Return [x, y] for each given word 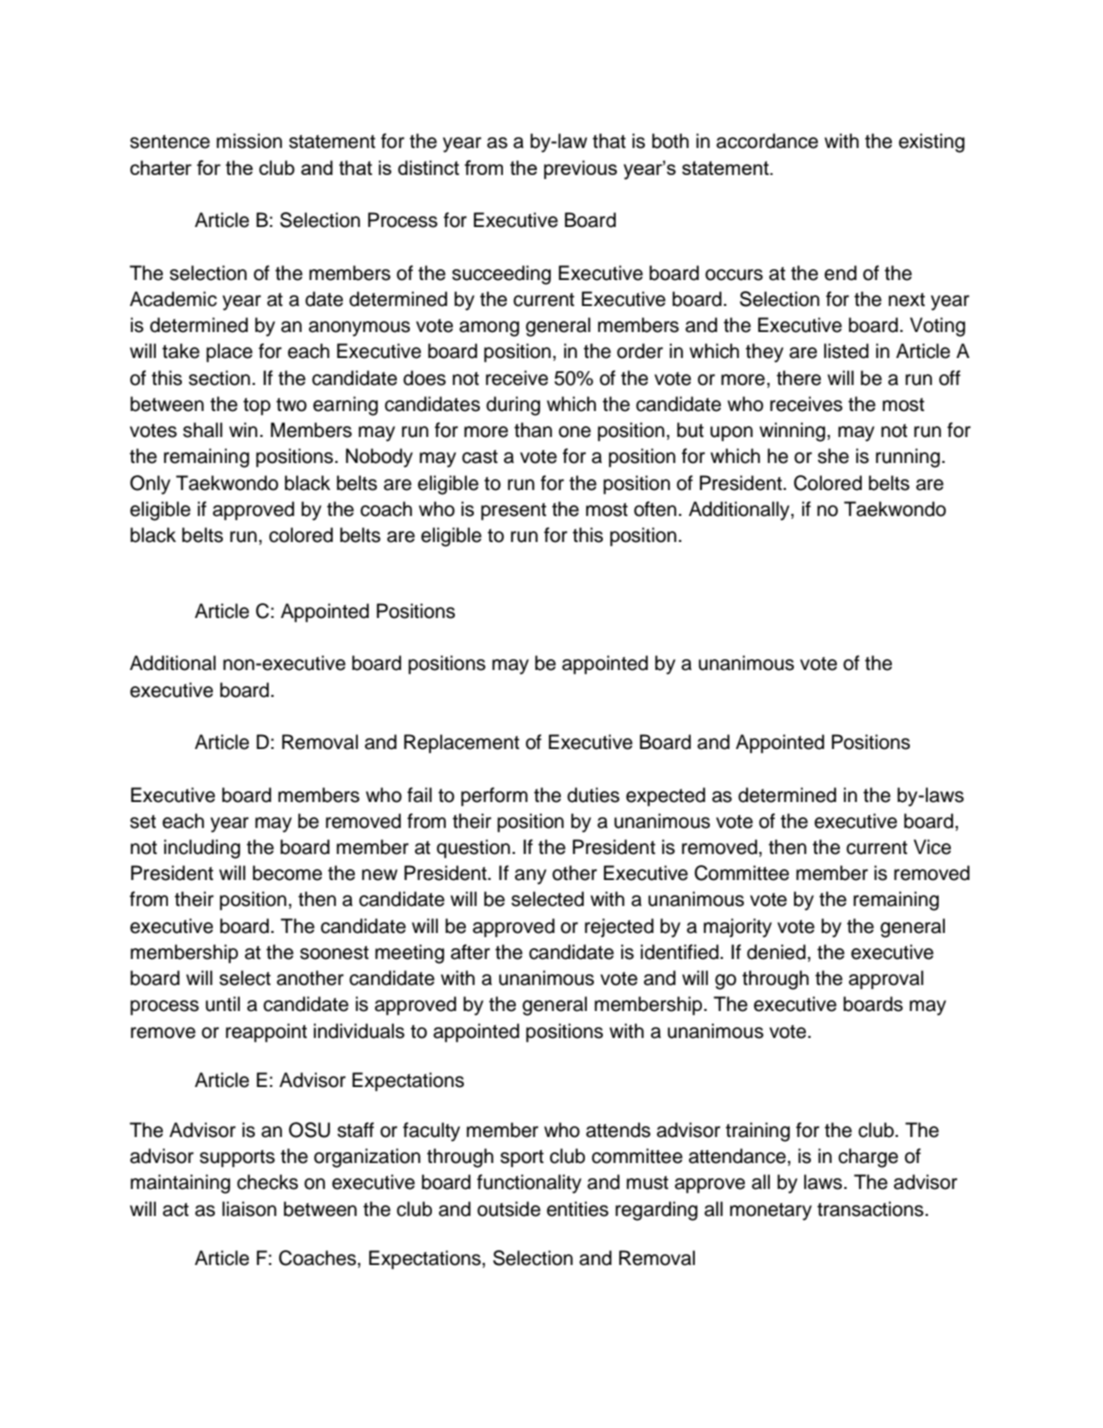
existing [932, 143]
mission [249, 141]
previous [580, 169]
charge [868, 1158]
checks [267, 1182]
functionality [529, 1184]
